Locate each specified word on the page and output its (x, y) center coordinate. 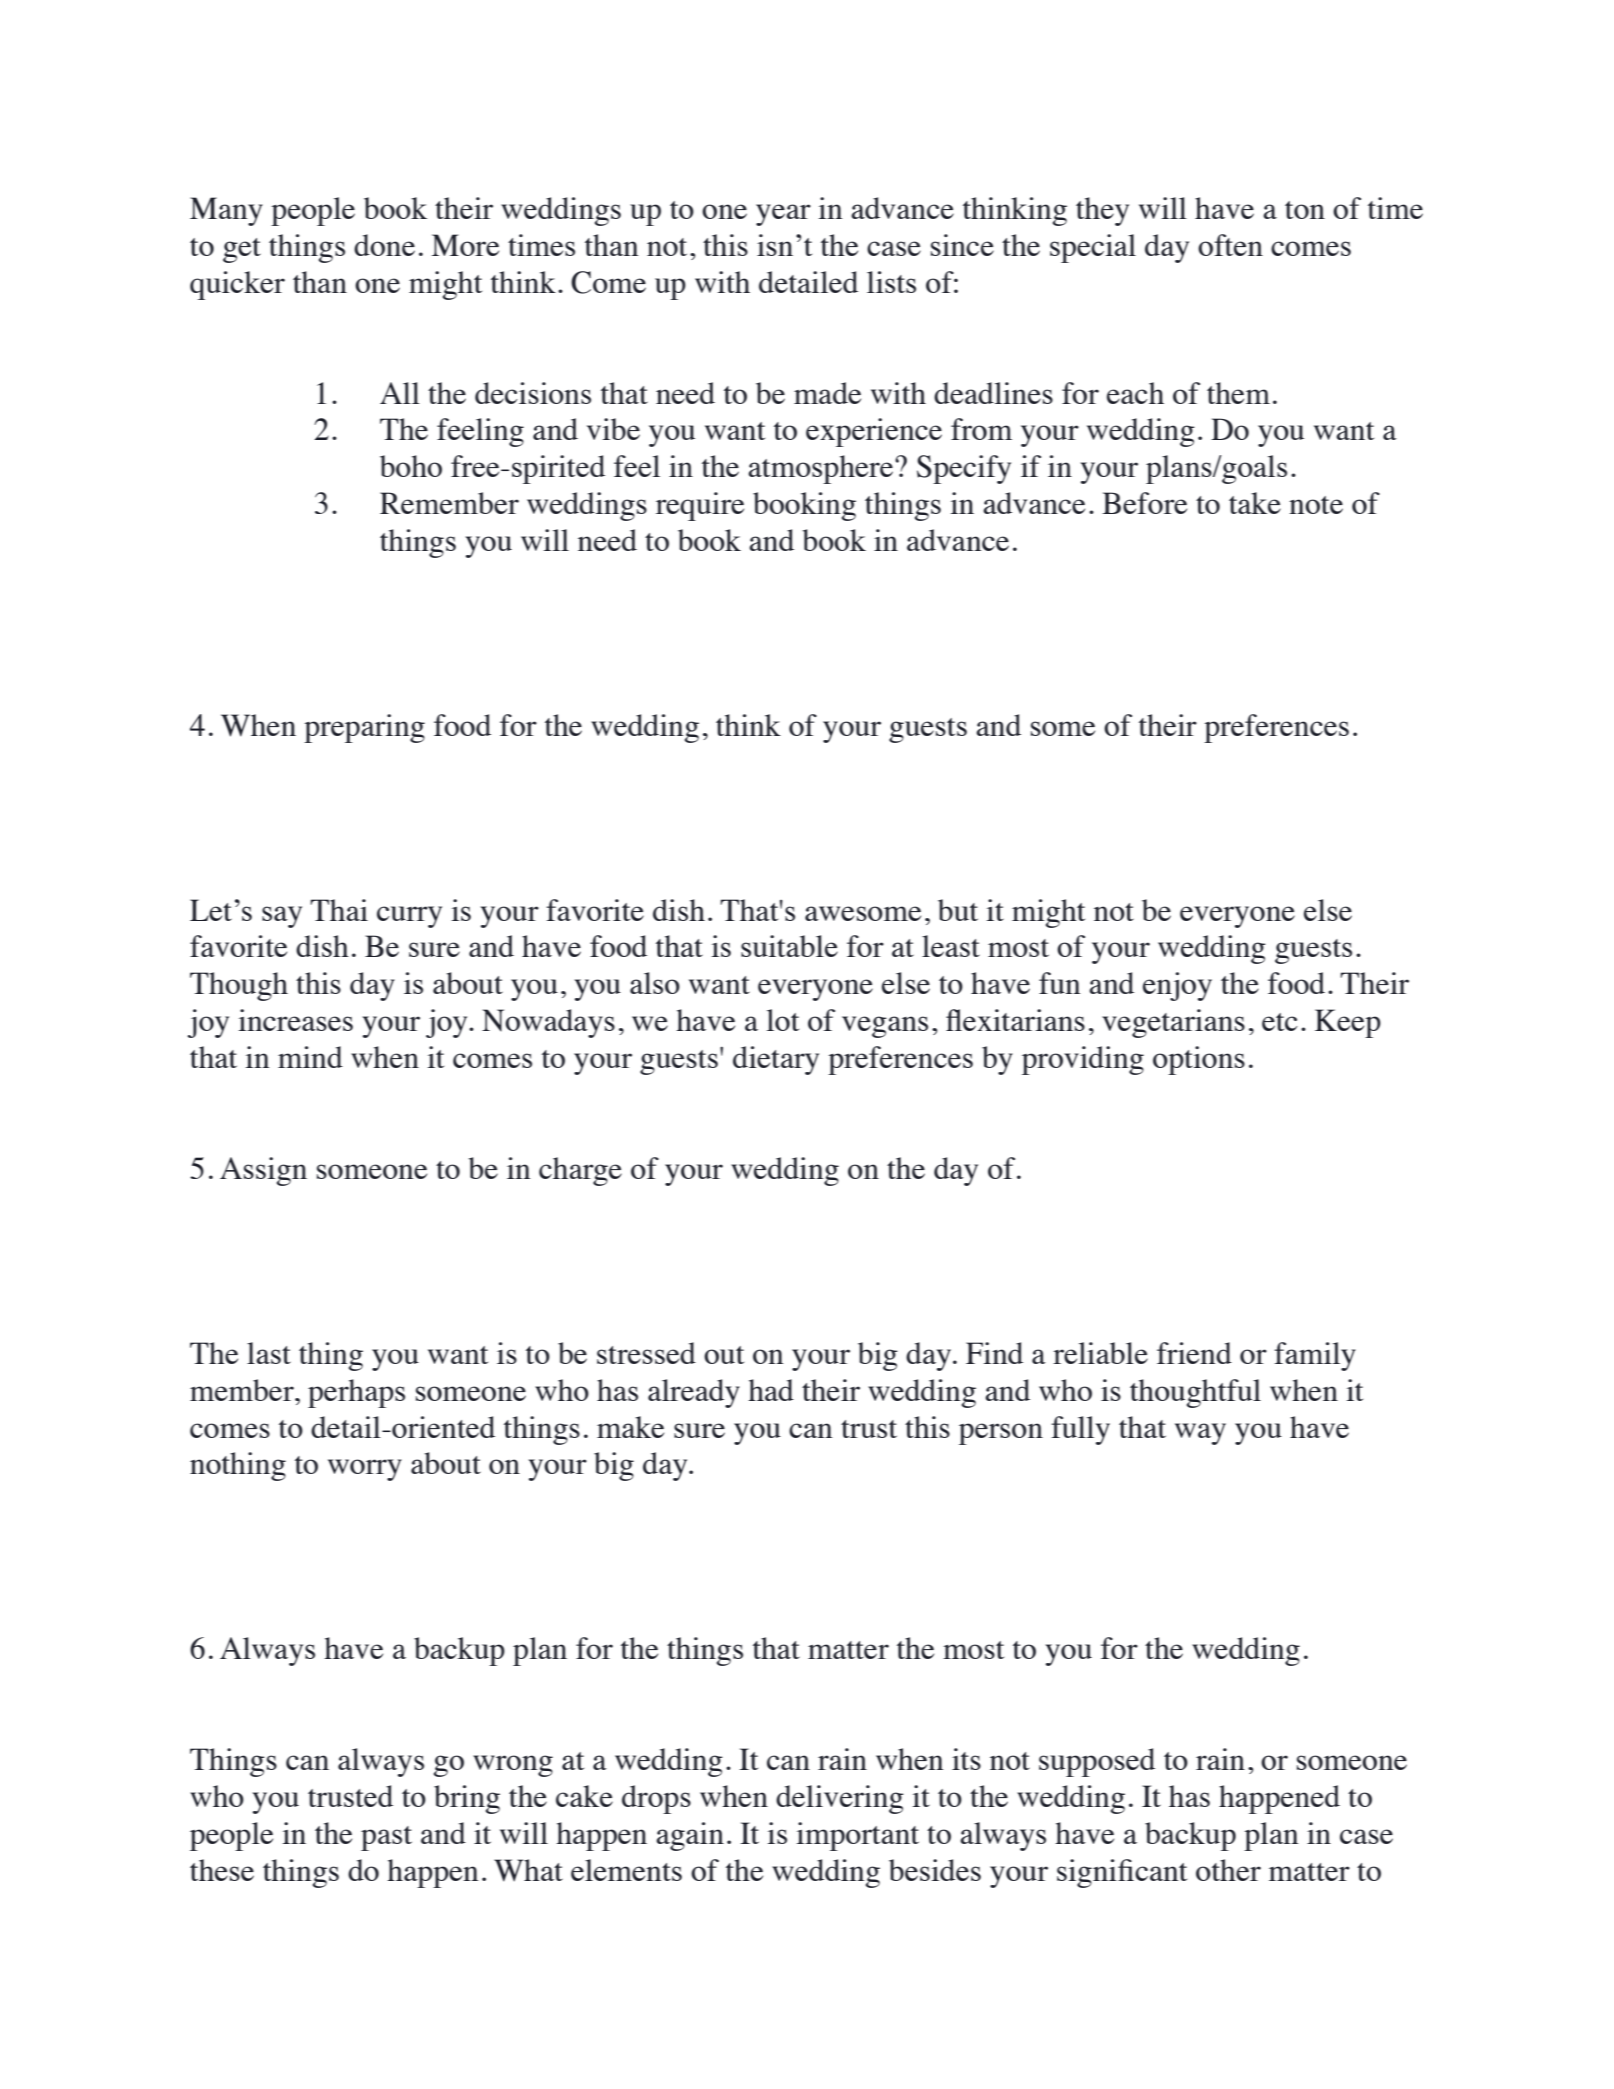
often (1230, 245)
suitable (789, 946)
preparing (364, 728)
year (783, 215)
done (384, 245)
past (386, 1838)
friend (1194, 1353)
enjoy (1177, 986)
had (771, 1390)
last (269, 1353)
